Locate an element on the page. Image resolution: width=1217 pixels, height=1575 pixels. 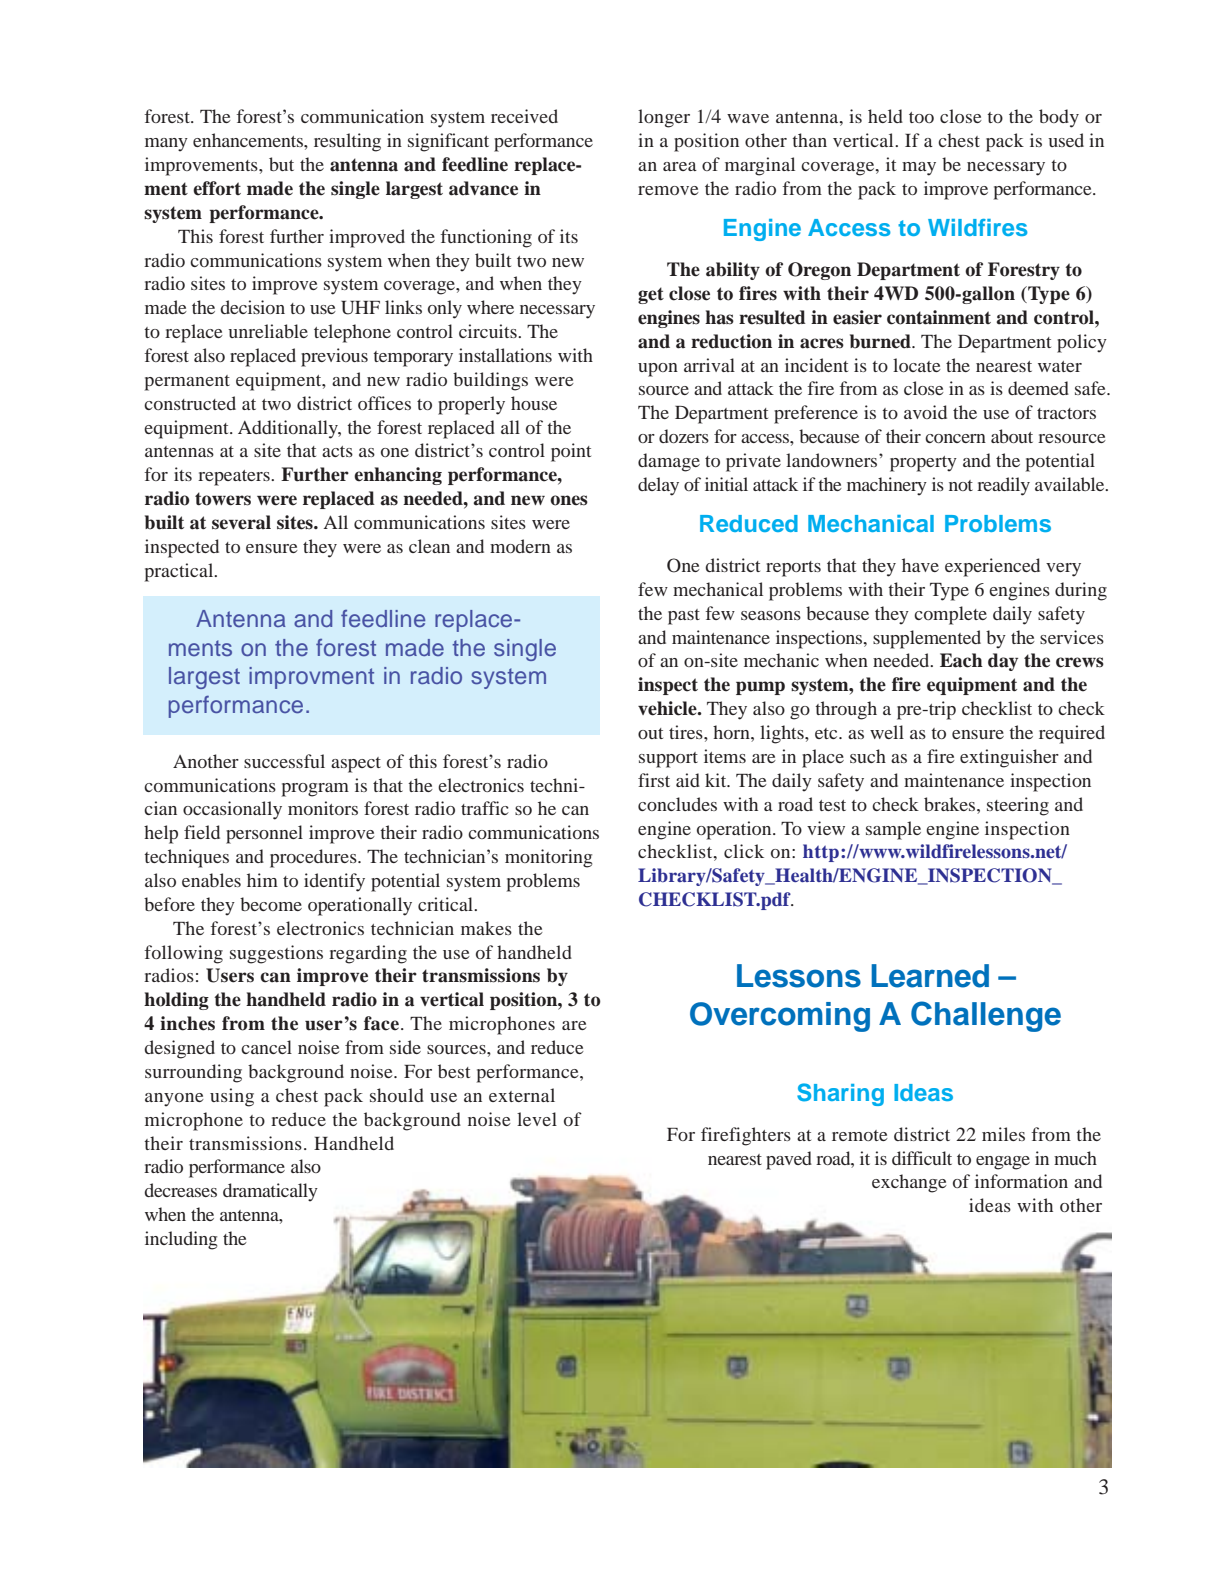
delay is located at coordinates (658, 486).
